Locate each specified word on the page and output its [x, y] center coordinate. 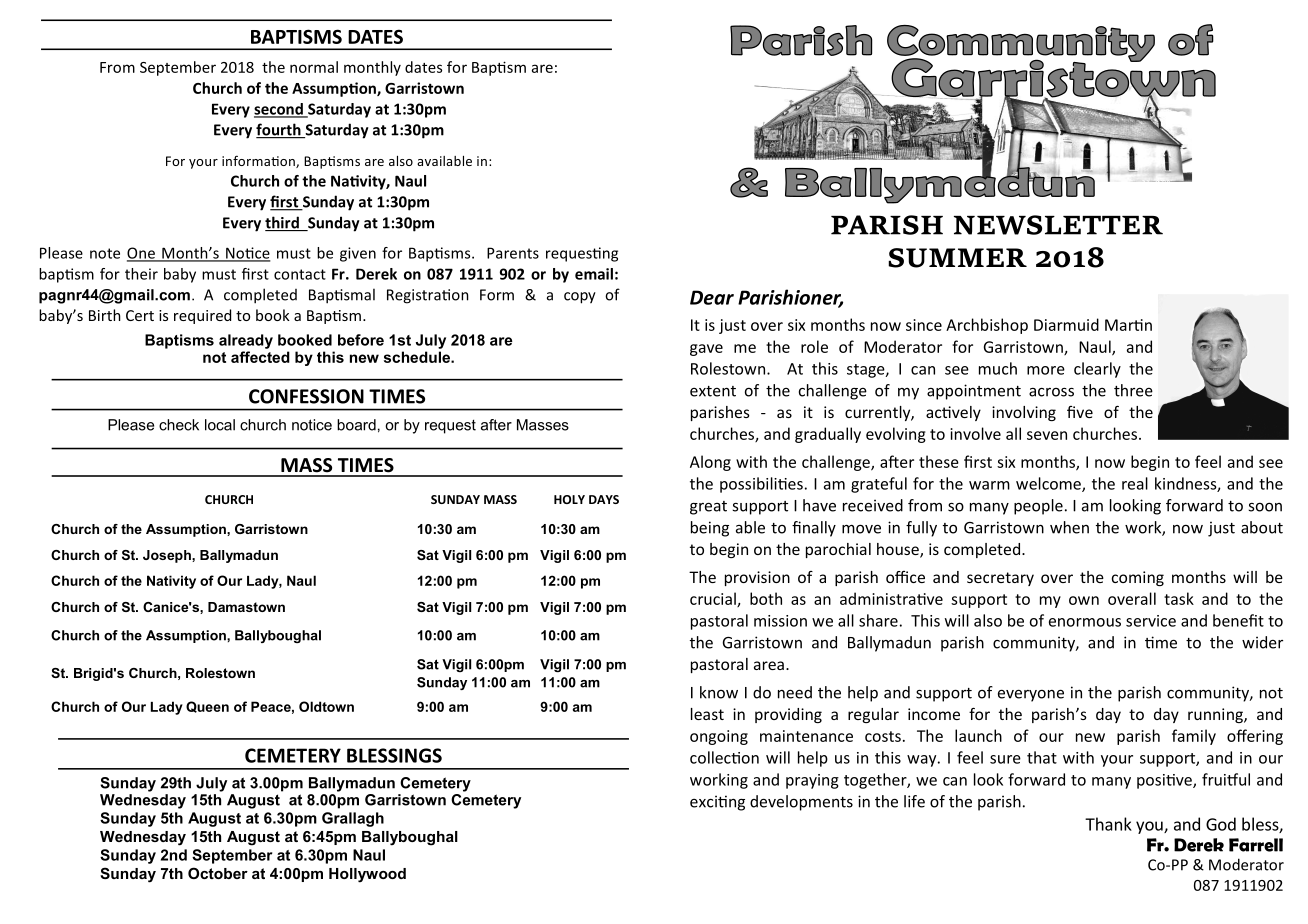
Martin [1128, 325]
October [218, 873]
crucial [714, 599]
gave [706, 350]
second [279, 110]
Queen [207, 707]
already [246, 341]
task [1179, 598]
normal [314, 67]
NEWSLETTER [1058, 225]
